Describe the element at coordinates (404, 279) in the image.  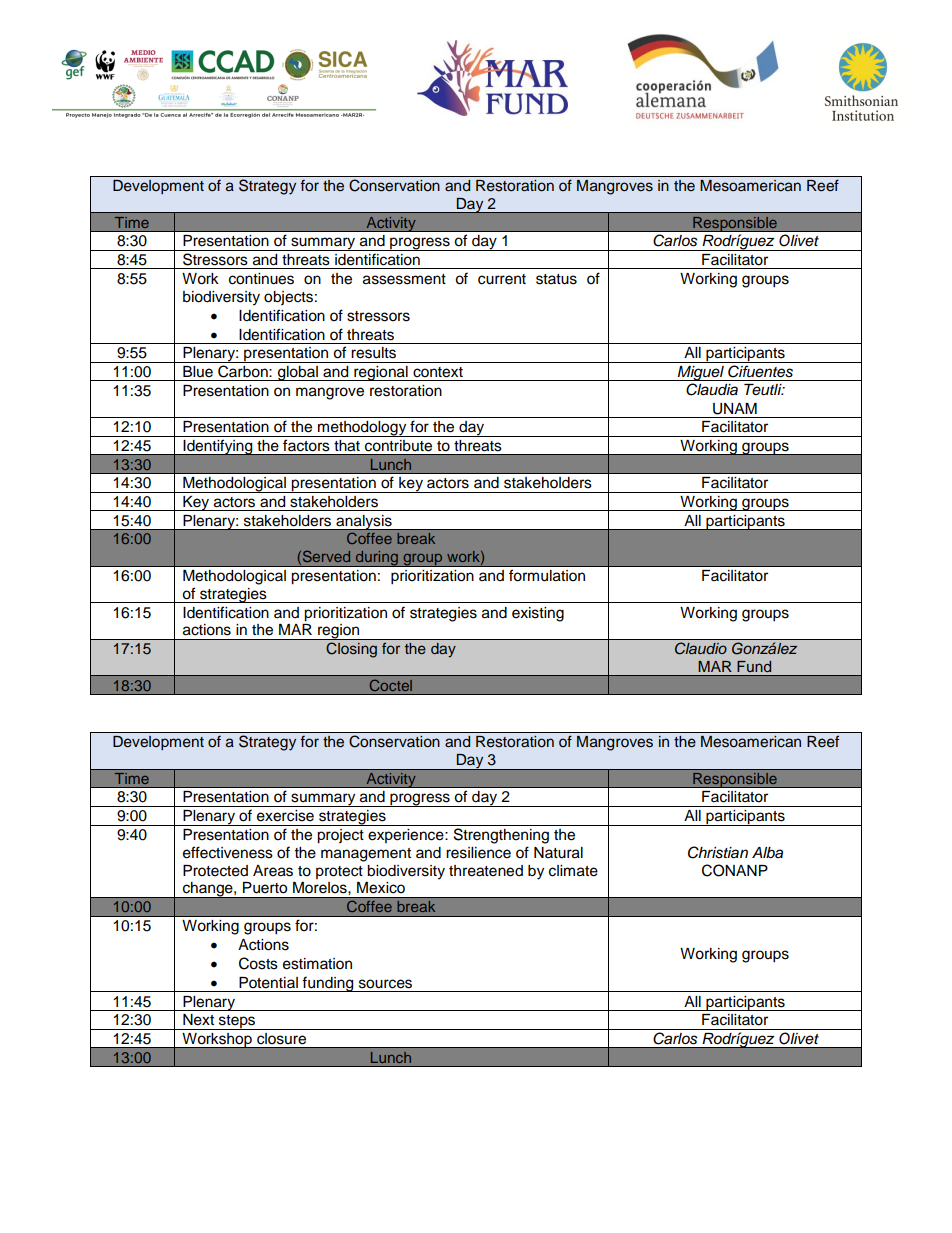
I see `assessment` at that location.
